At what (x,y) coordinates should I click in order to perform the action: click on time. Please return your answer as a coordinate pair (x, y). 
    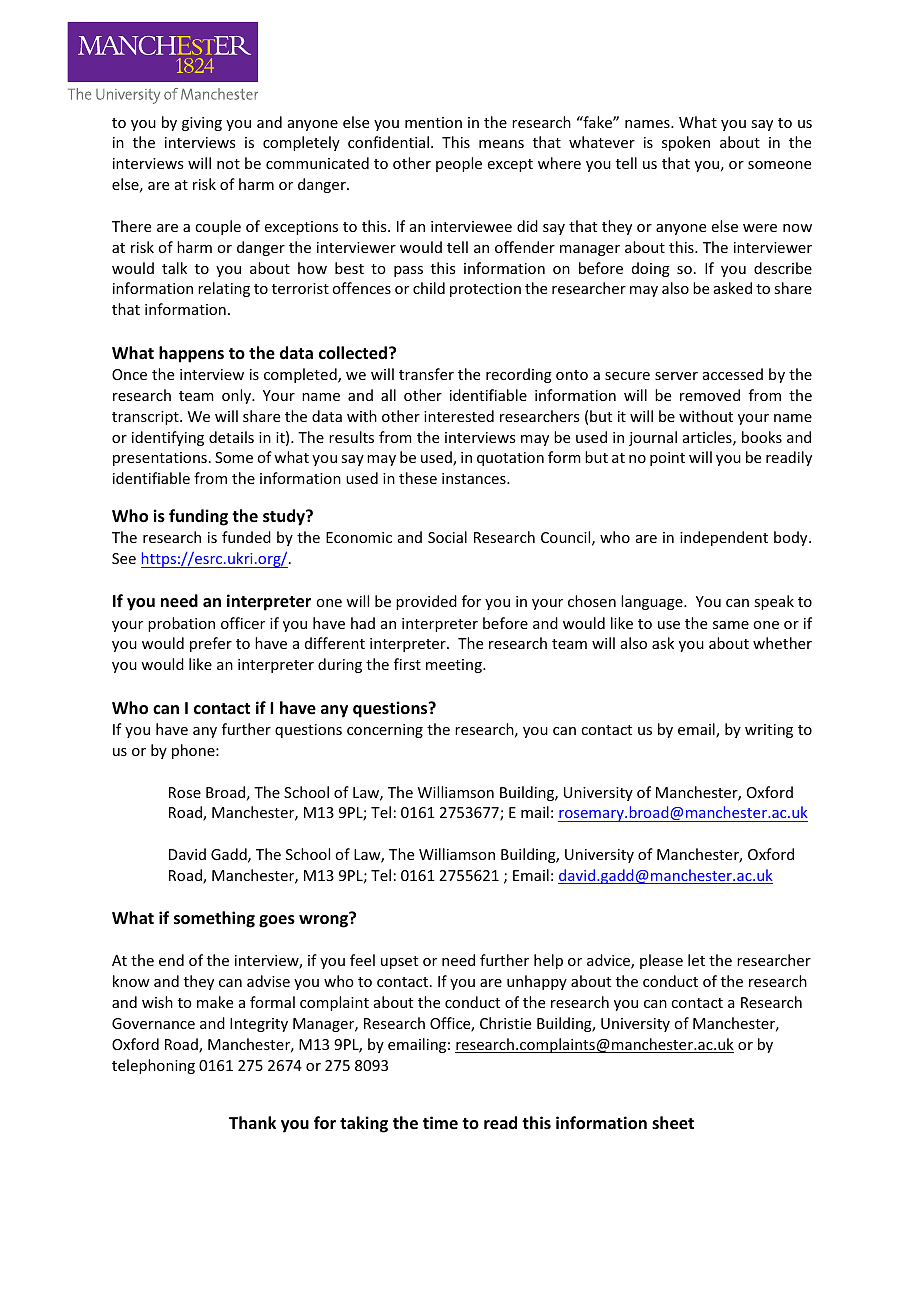
    Looking at the image, I should click on (440, 1122).
